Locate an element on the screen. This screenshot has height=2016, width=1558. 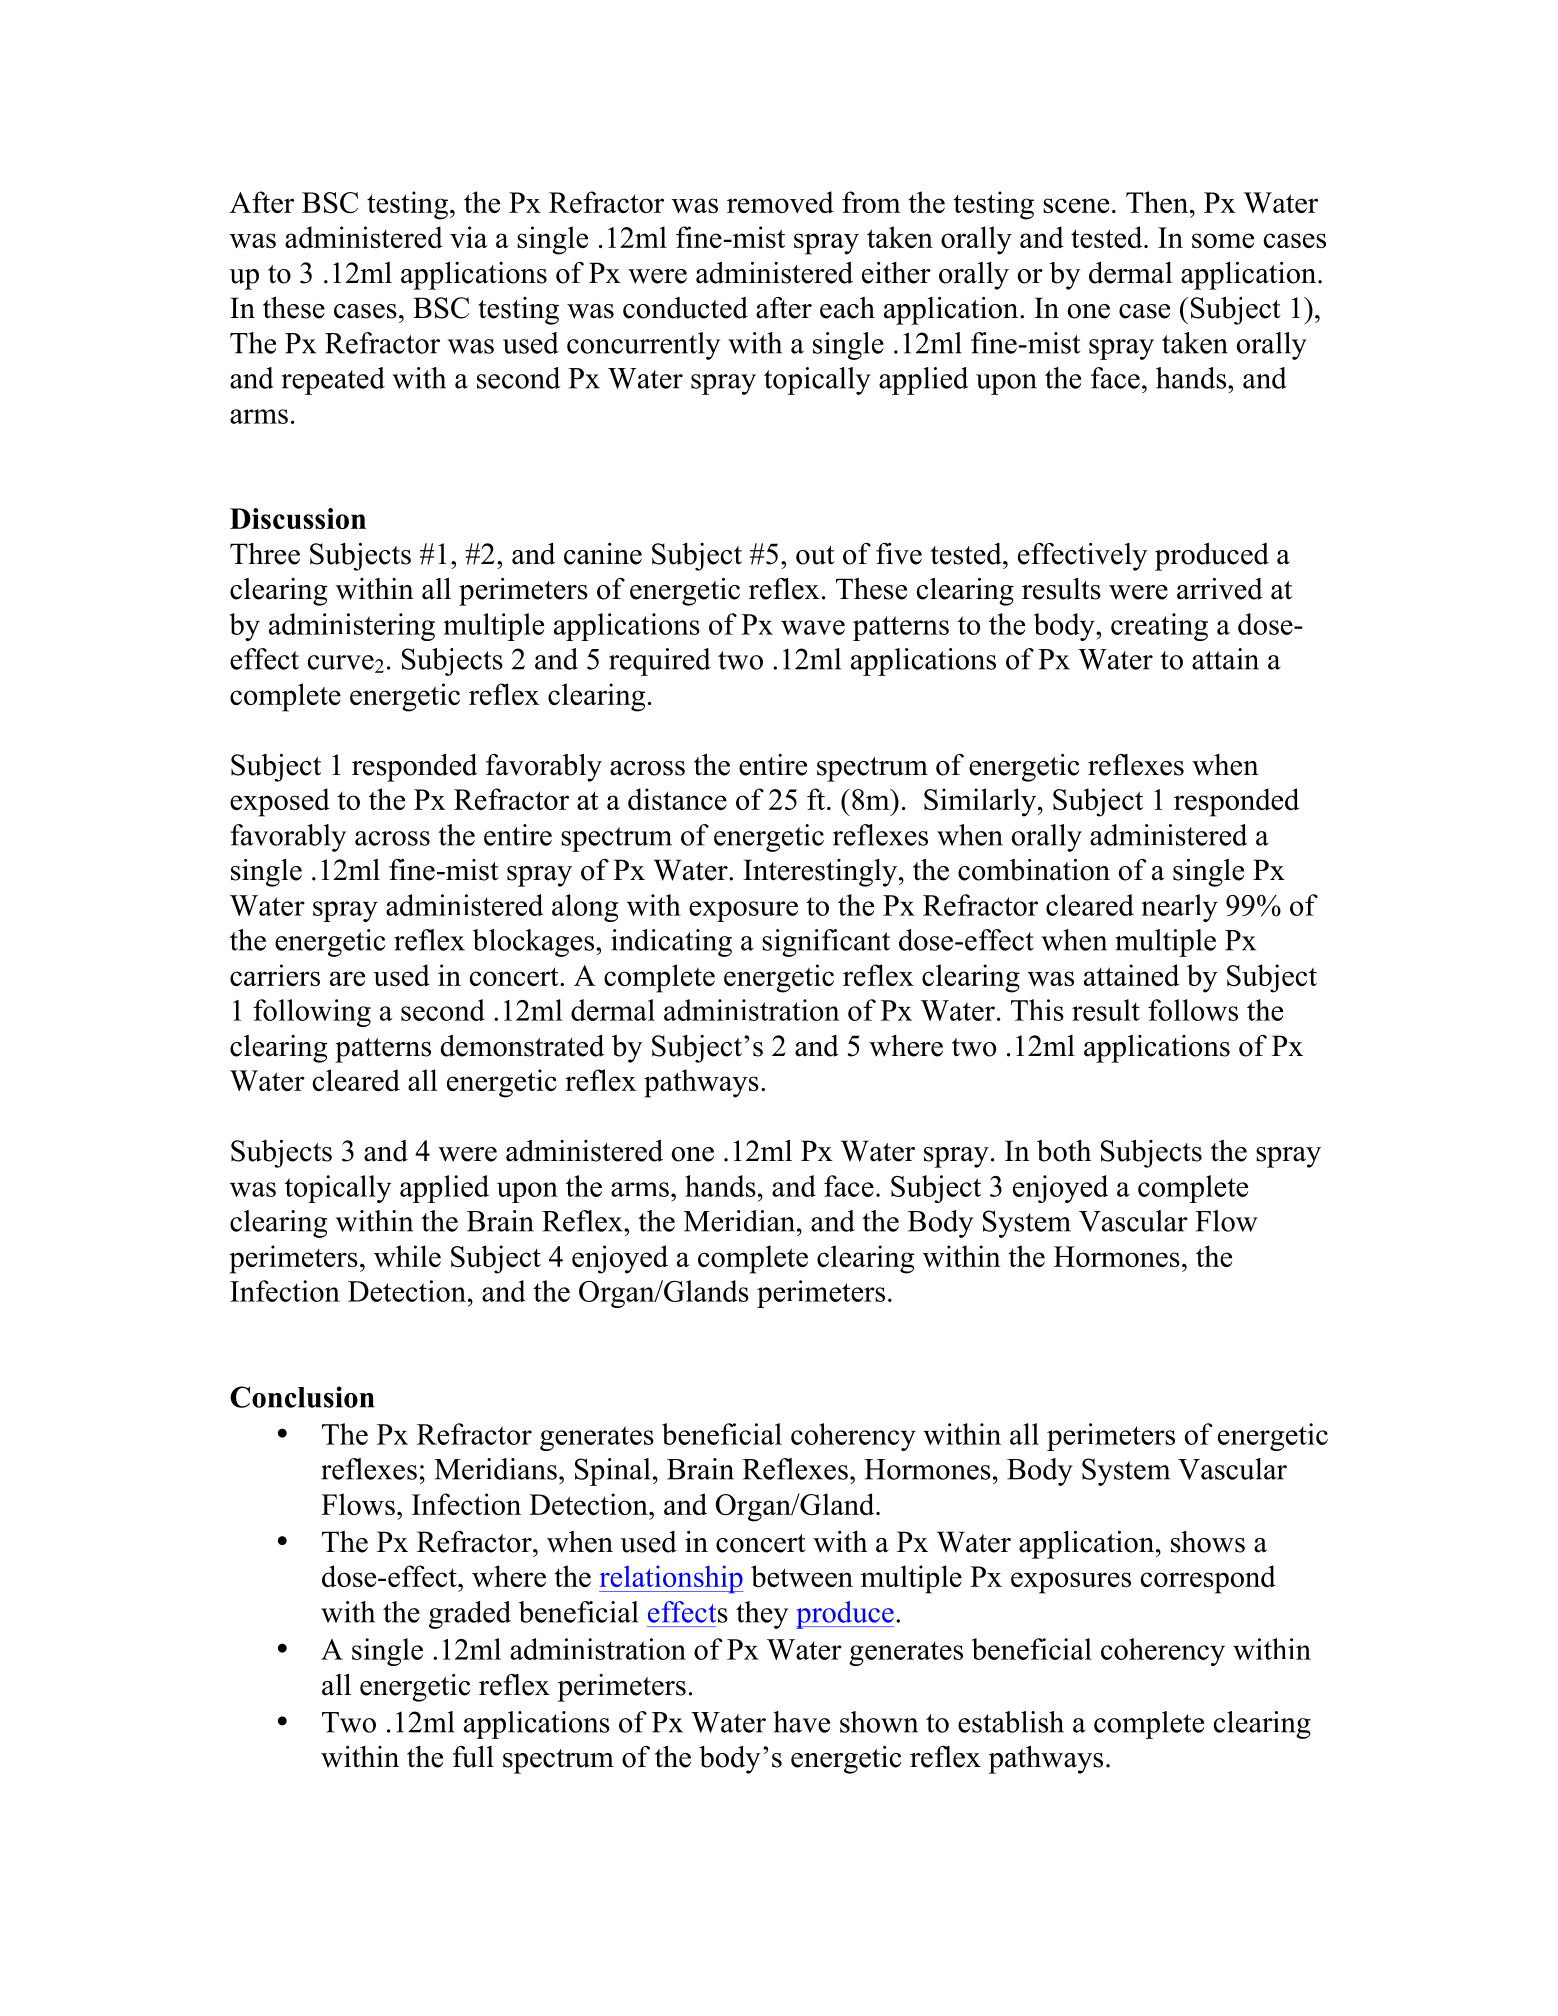
scene is located at coordinates (1076, 205).
